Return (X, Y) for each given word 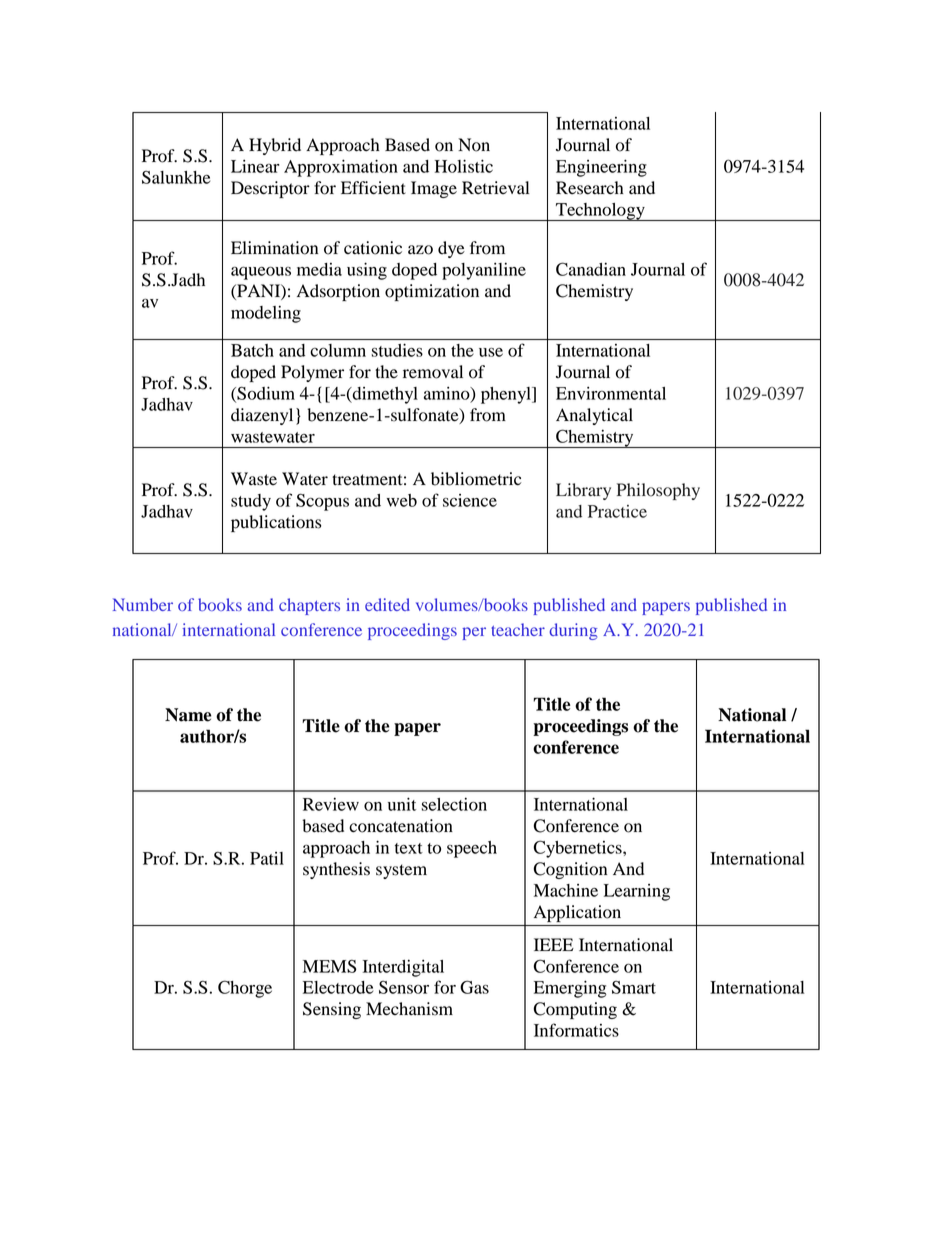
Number (143, 604)
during (573, 631)
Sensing (332, 1010)
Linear (255, 166)
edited (387, 604)
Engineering (601, 168)
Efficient (373, 188)
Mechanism (409, 1009)
